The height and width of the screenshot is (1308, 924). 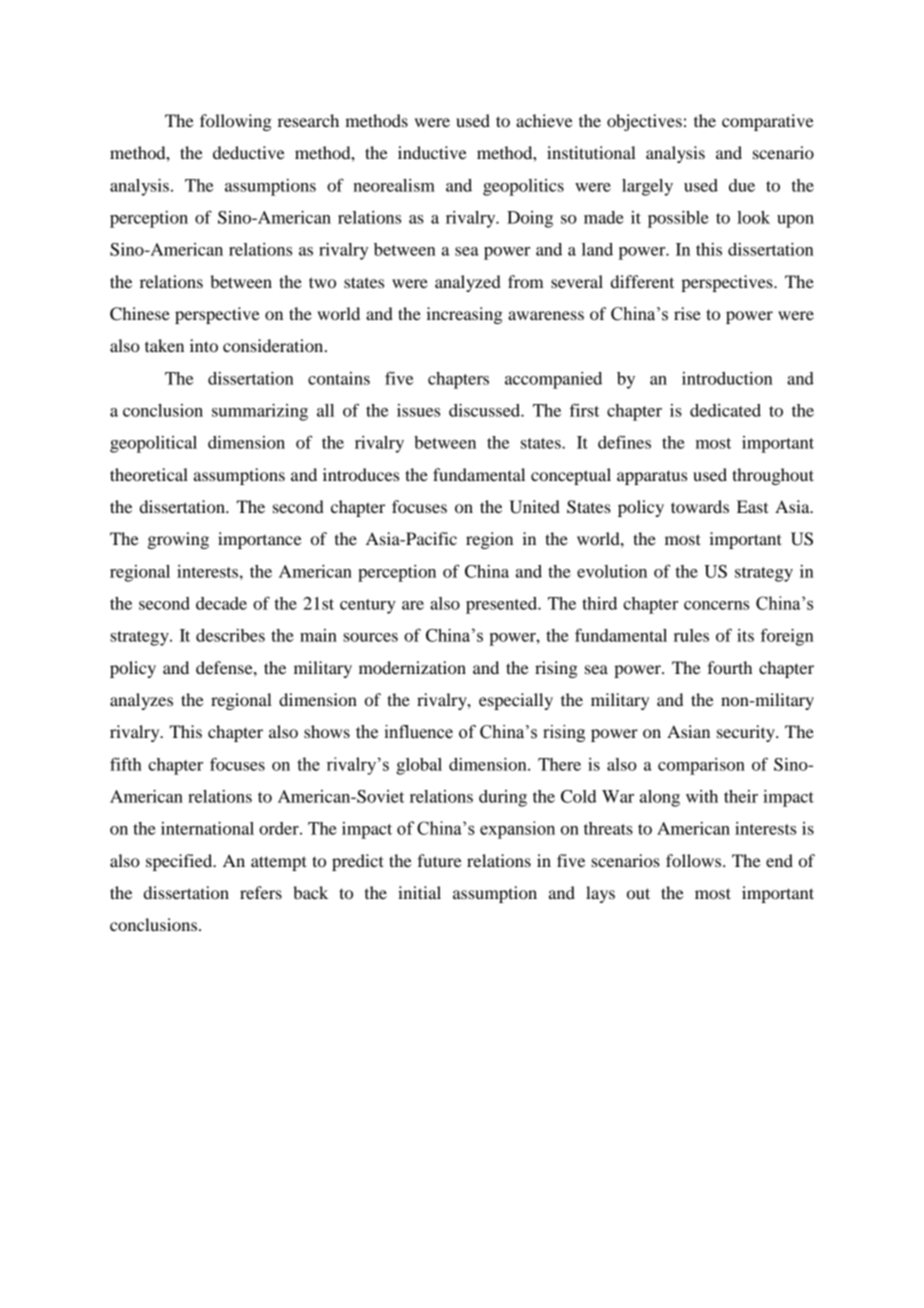 What do you see at coordinates (534, 507) in the screenshot?
I see `United` at bounding box center [534, 507].
